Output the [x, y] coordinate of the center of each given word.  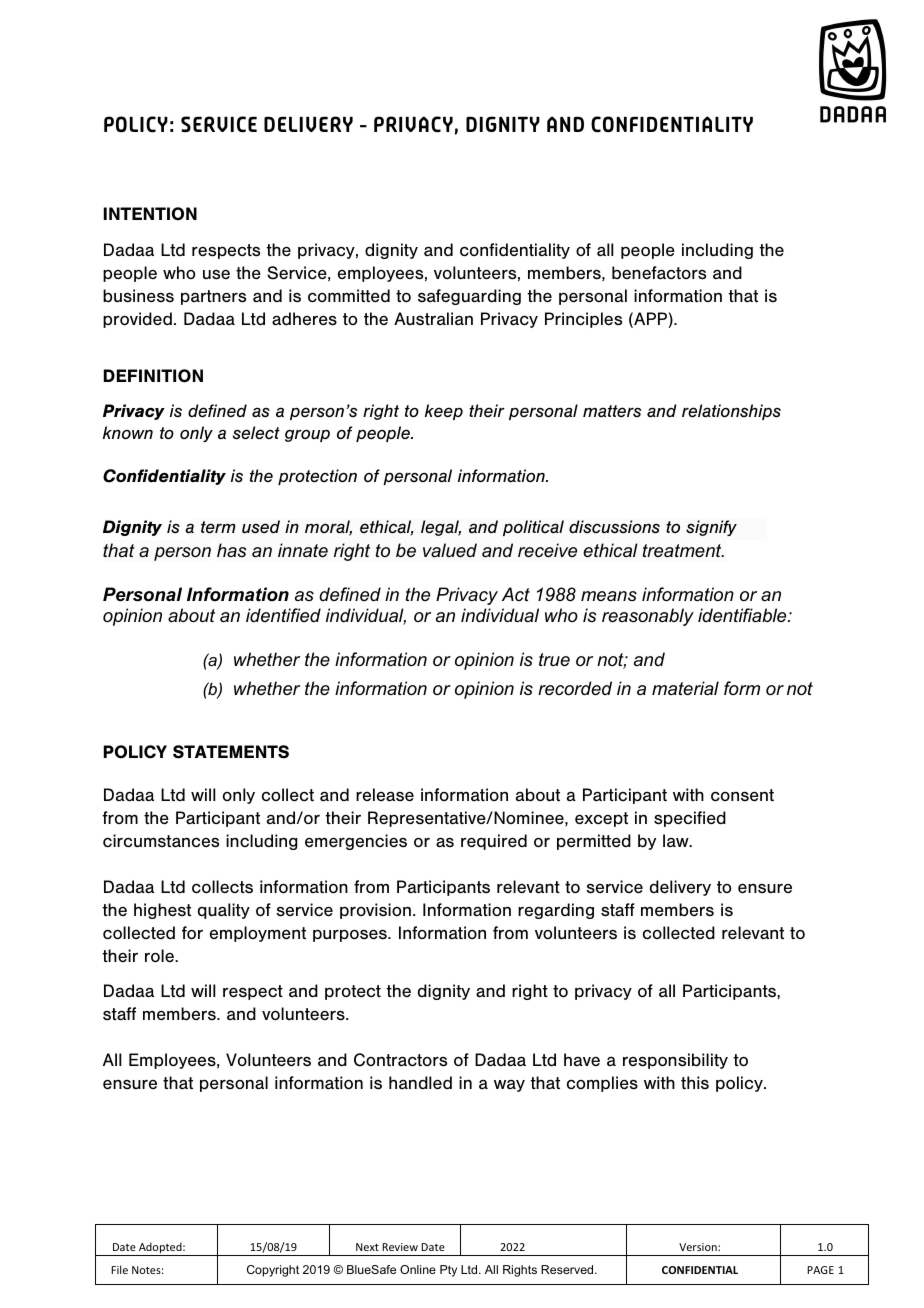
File [119, 1269]
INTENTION [150, 214]
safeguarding [469, 297]
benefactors [659, 273]
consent [742, 795]
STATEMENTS [231, 752]
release [385, 795]
